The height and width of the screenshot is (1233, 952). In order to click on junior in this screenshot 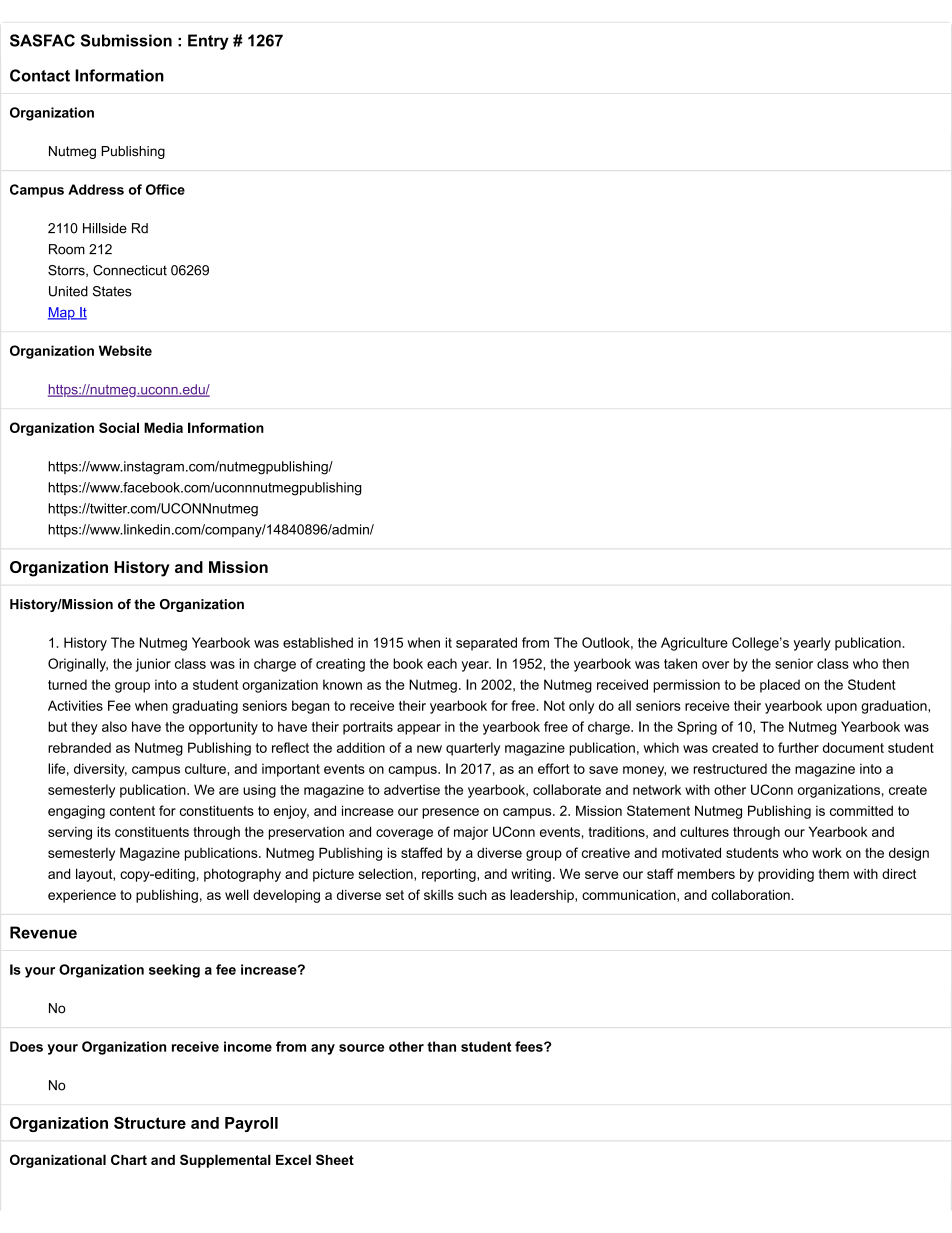, I will do `click(153, 665)`.
